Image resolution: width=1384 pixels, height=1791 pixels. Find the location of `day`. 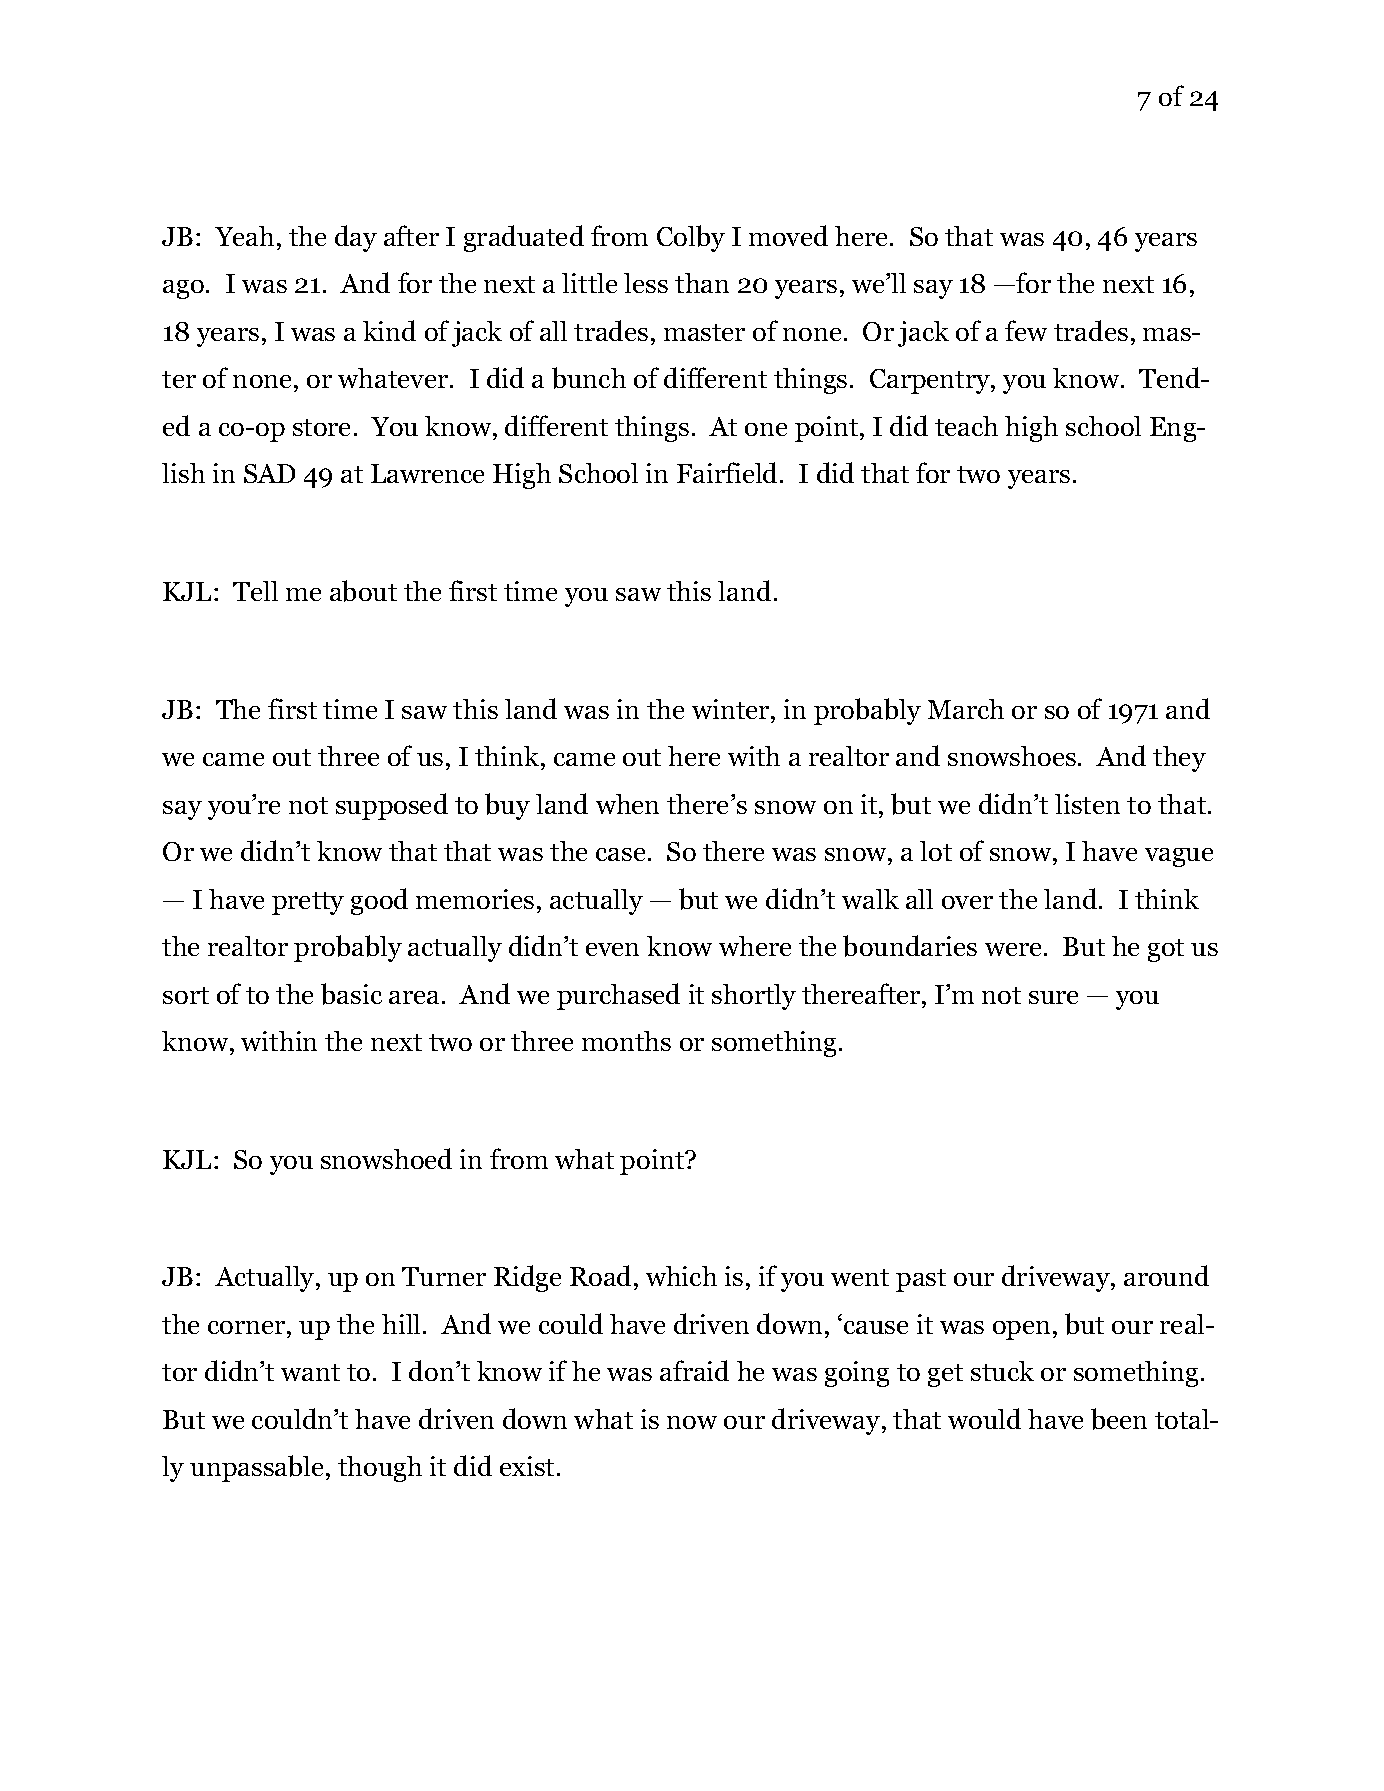

day is located at coordinates (356, 238).
